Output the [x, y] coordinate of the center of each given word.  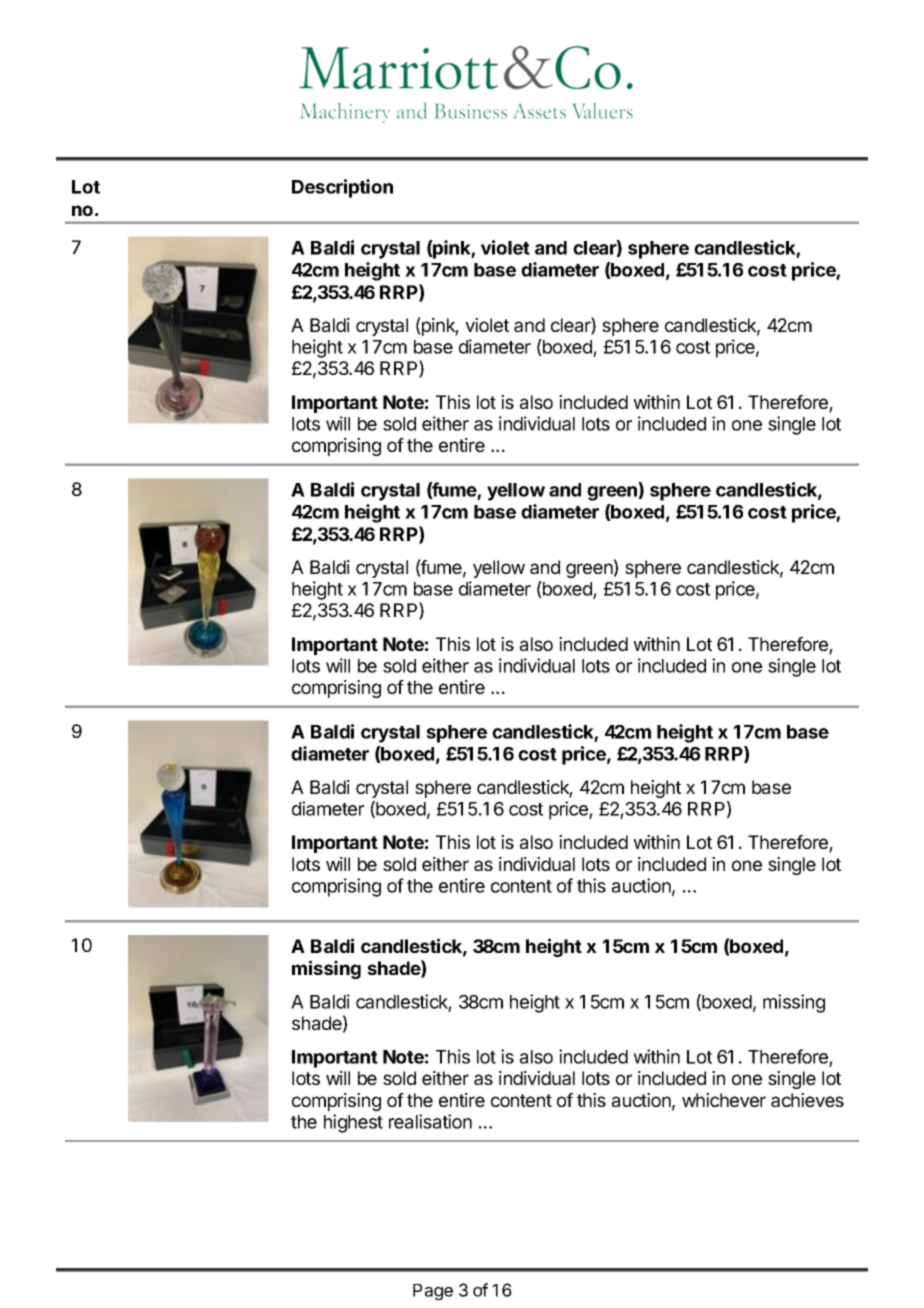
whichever [724, 1100]
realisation [430, 1121]
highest [353, 1123]
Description [342, 188]
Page [433, 1292]
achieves [807, 1100]
